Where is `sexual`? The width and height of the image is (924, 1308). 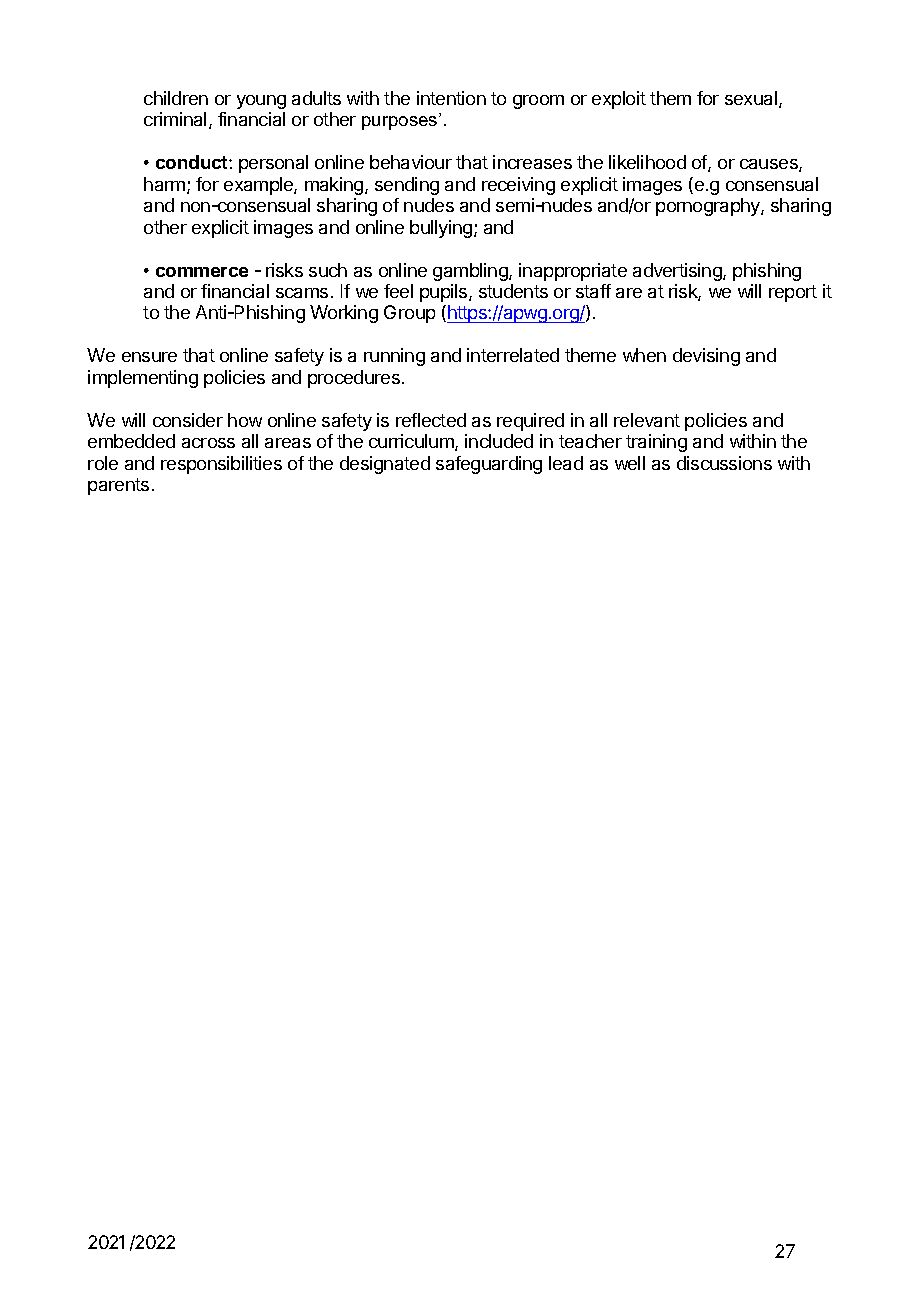 sexual is located at coordinates (751, 98).
